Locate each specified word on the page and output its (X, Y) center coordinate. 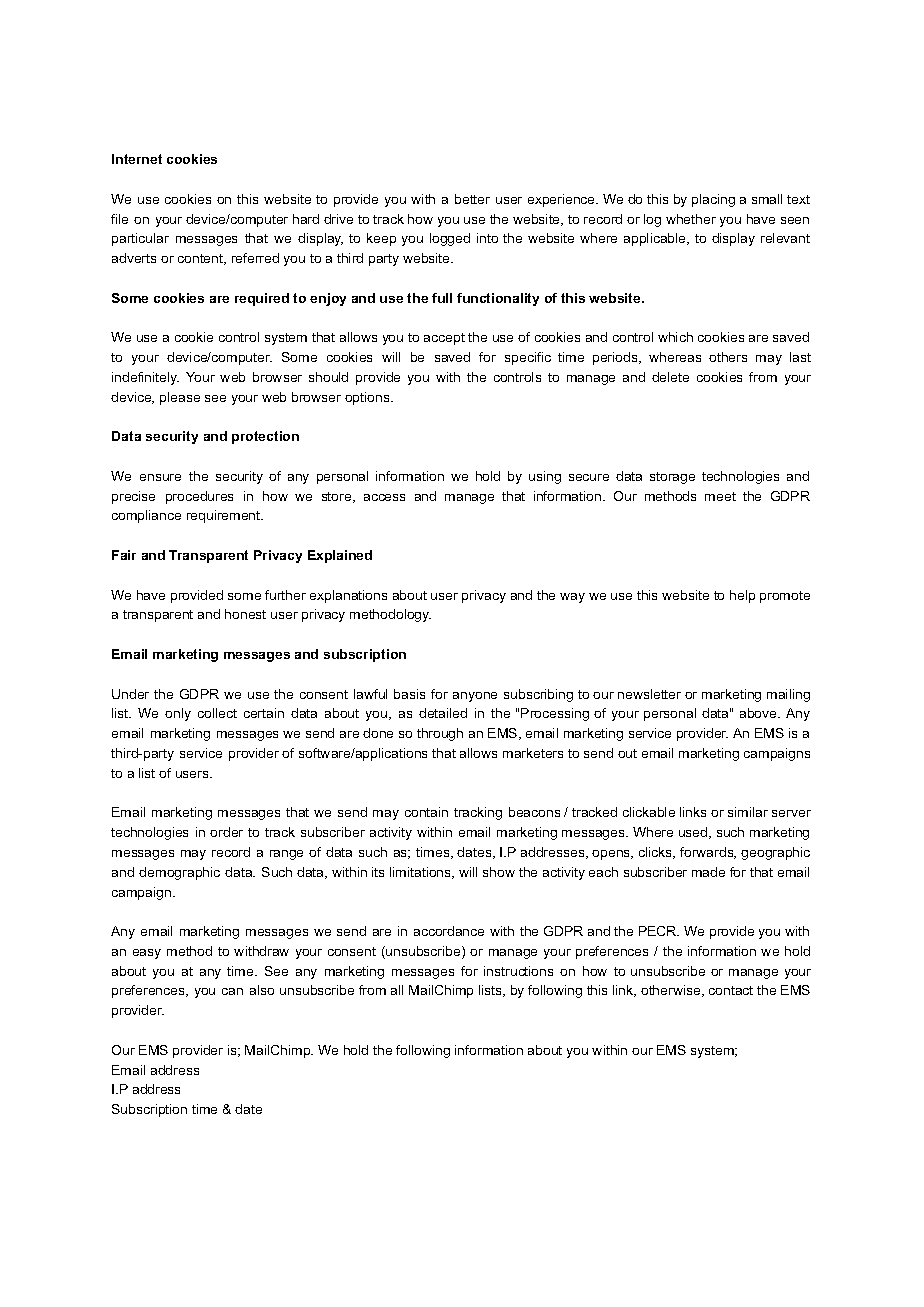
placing (713, 200)
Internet (137, 159)
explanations (348, 596)
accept (444, 339)
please (180, 398)
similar (748, 812)
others (728, 357)
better (472, 199)
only (178, 714)
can (232, 991)
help (742, 596)
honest (245, 614)
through (440, 734)
